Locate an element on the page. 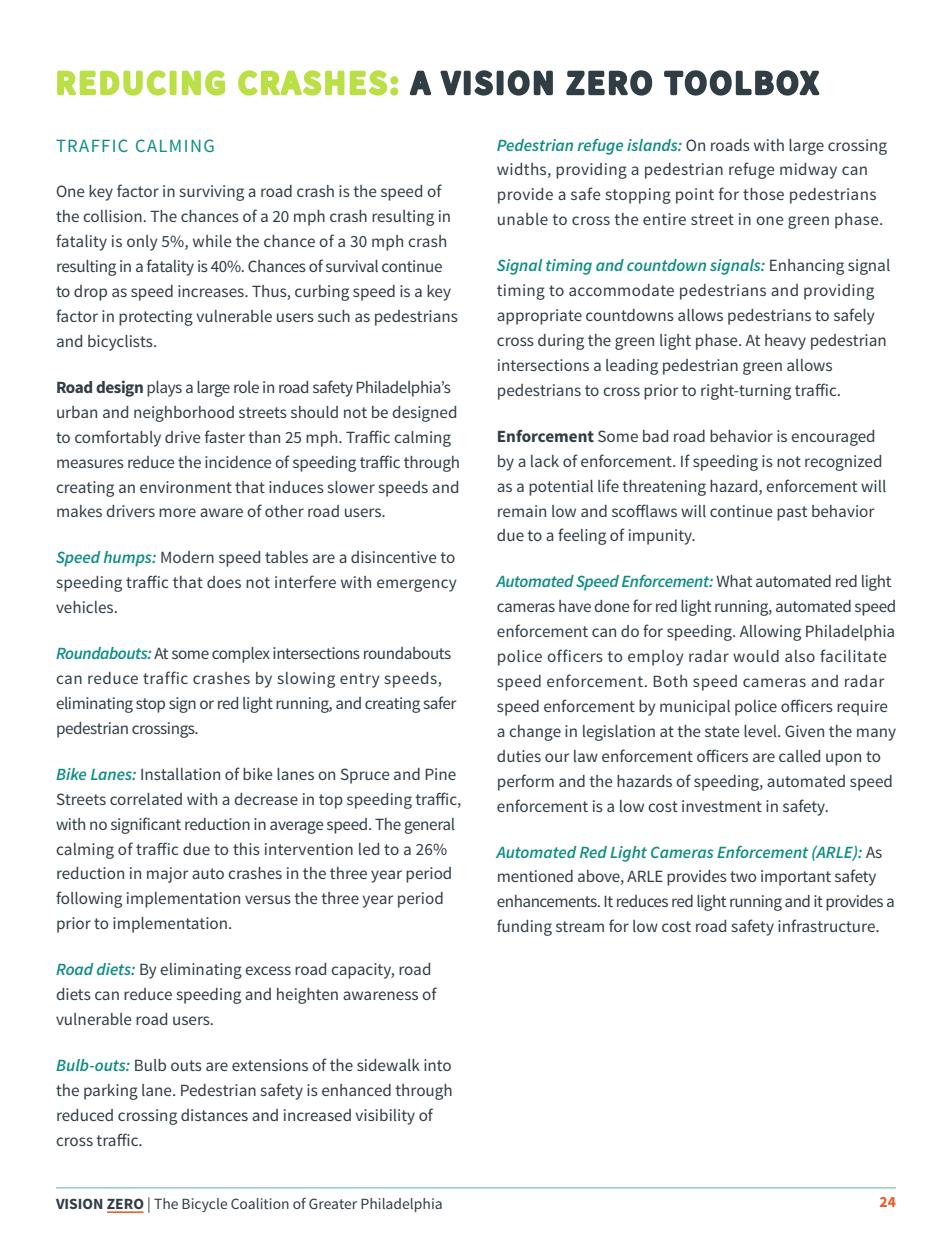 Image resolution: width=952 pixels, height=1233 pixels. REDUCING is located at coordinates (141, 83).
